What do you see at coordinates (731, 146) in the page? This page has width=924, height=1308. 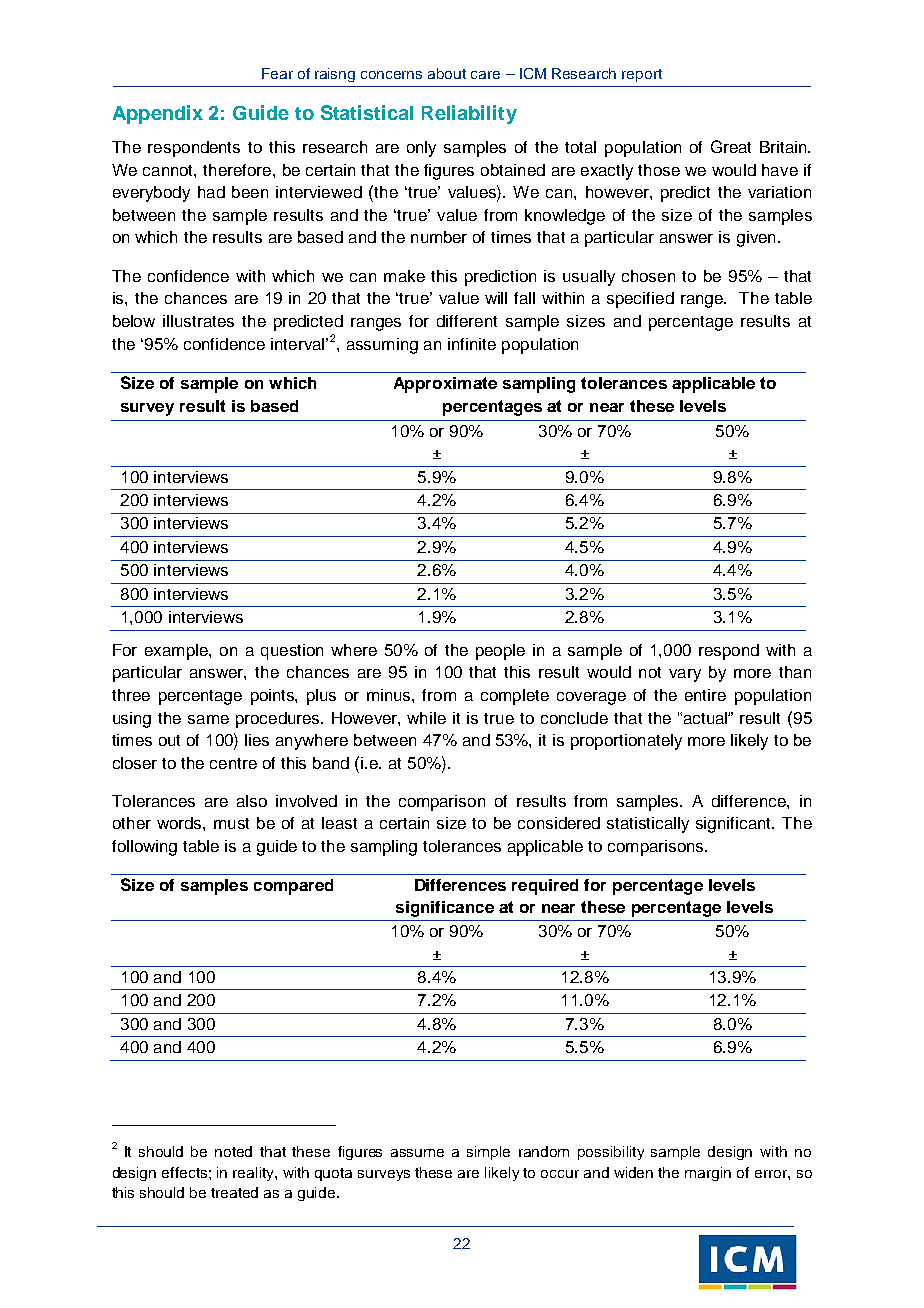 I see `Great` at bounding box center [731, 146].
